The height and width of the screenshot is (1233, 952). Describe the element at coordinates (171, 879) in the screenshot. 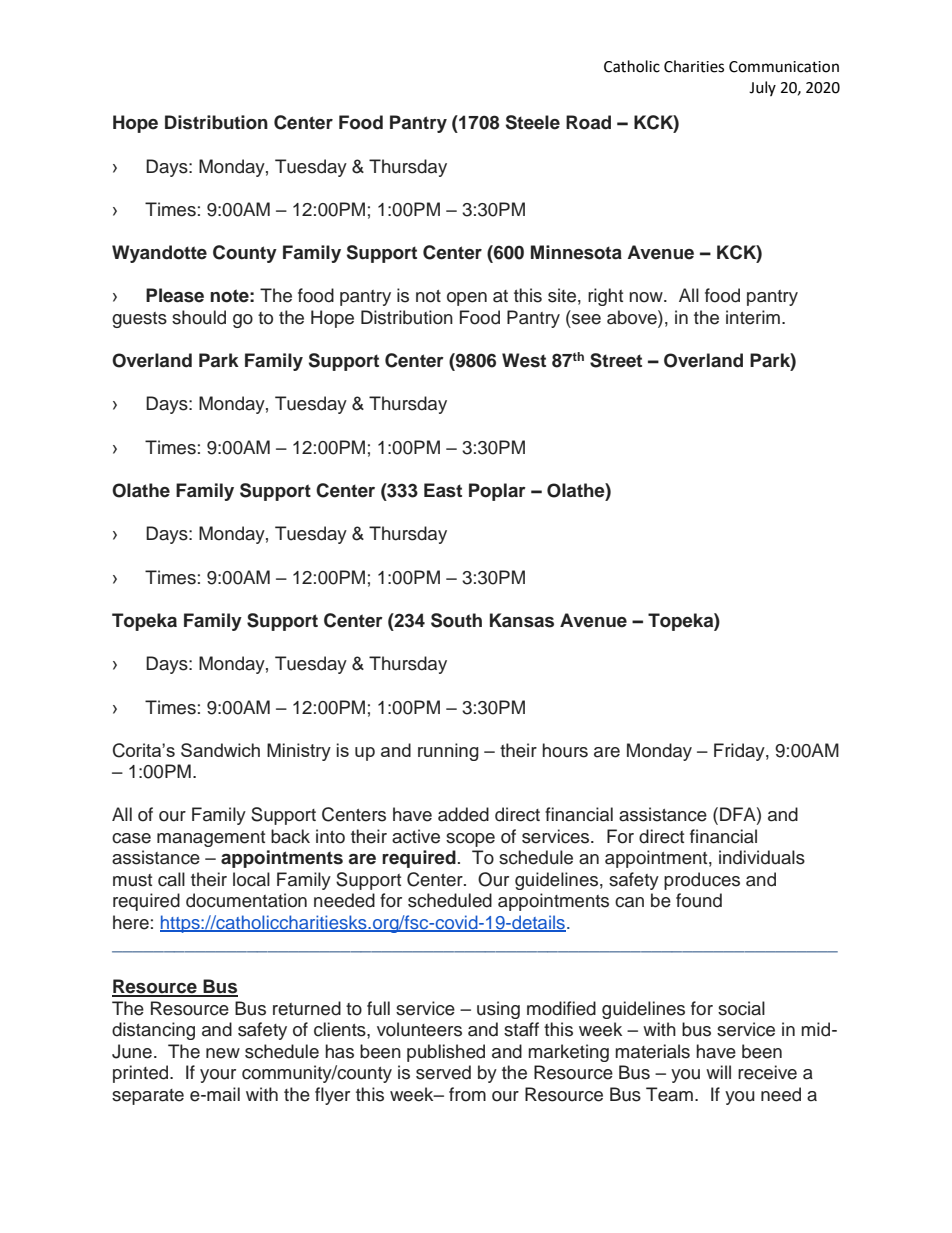

I see `call` at that location.
